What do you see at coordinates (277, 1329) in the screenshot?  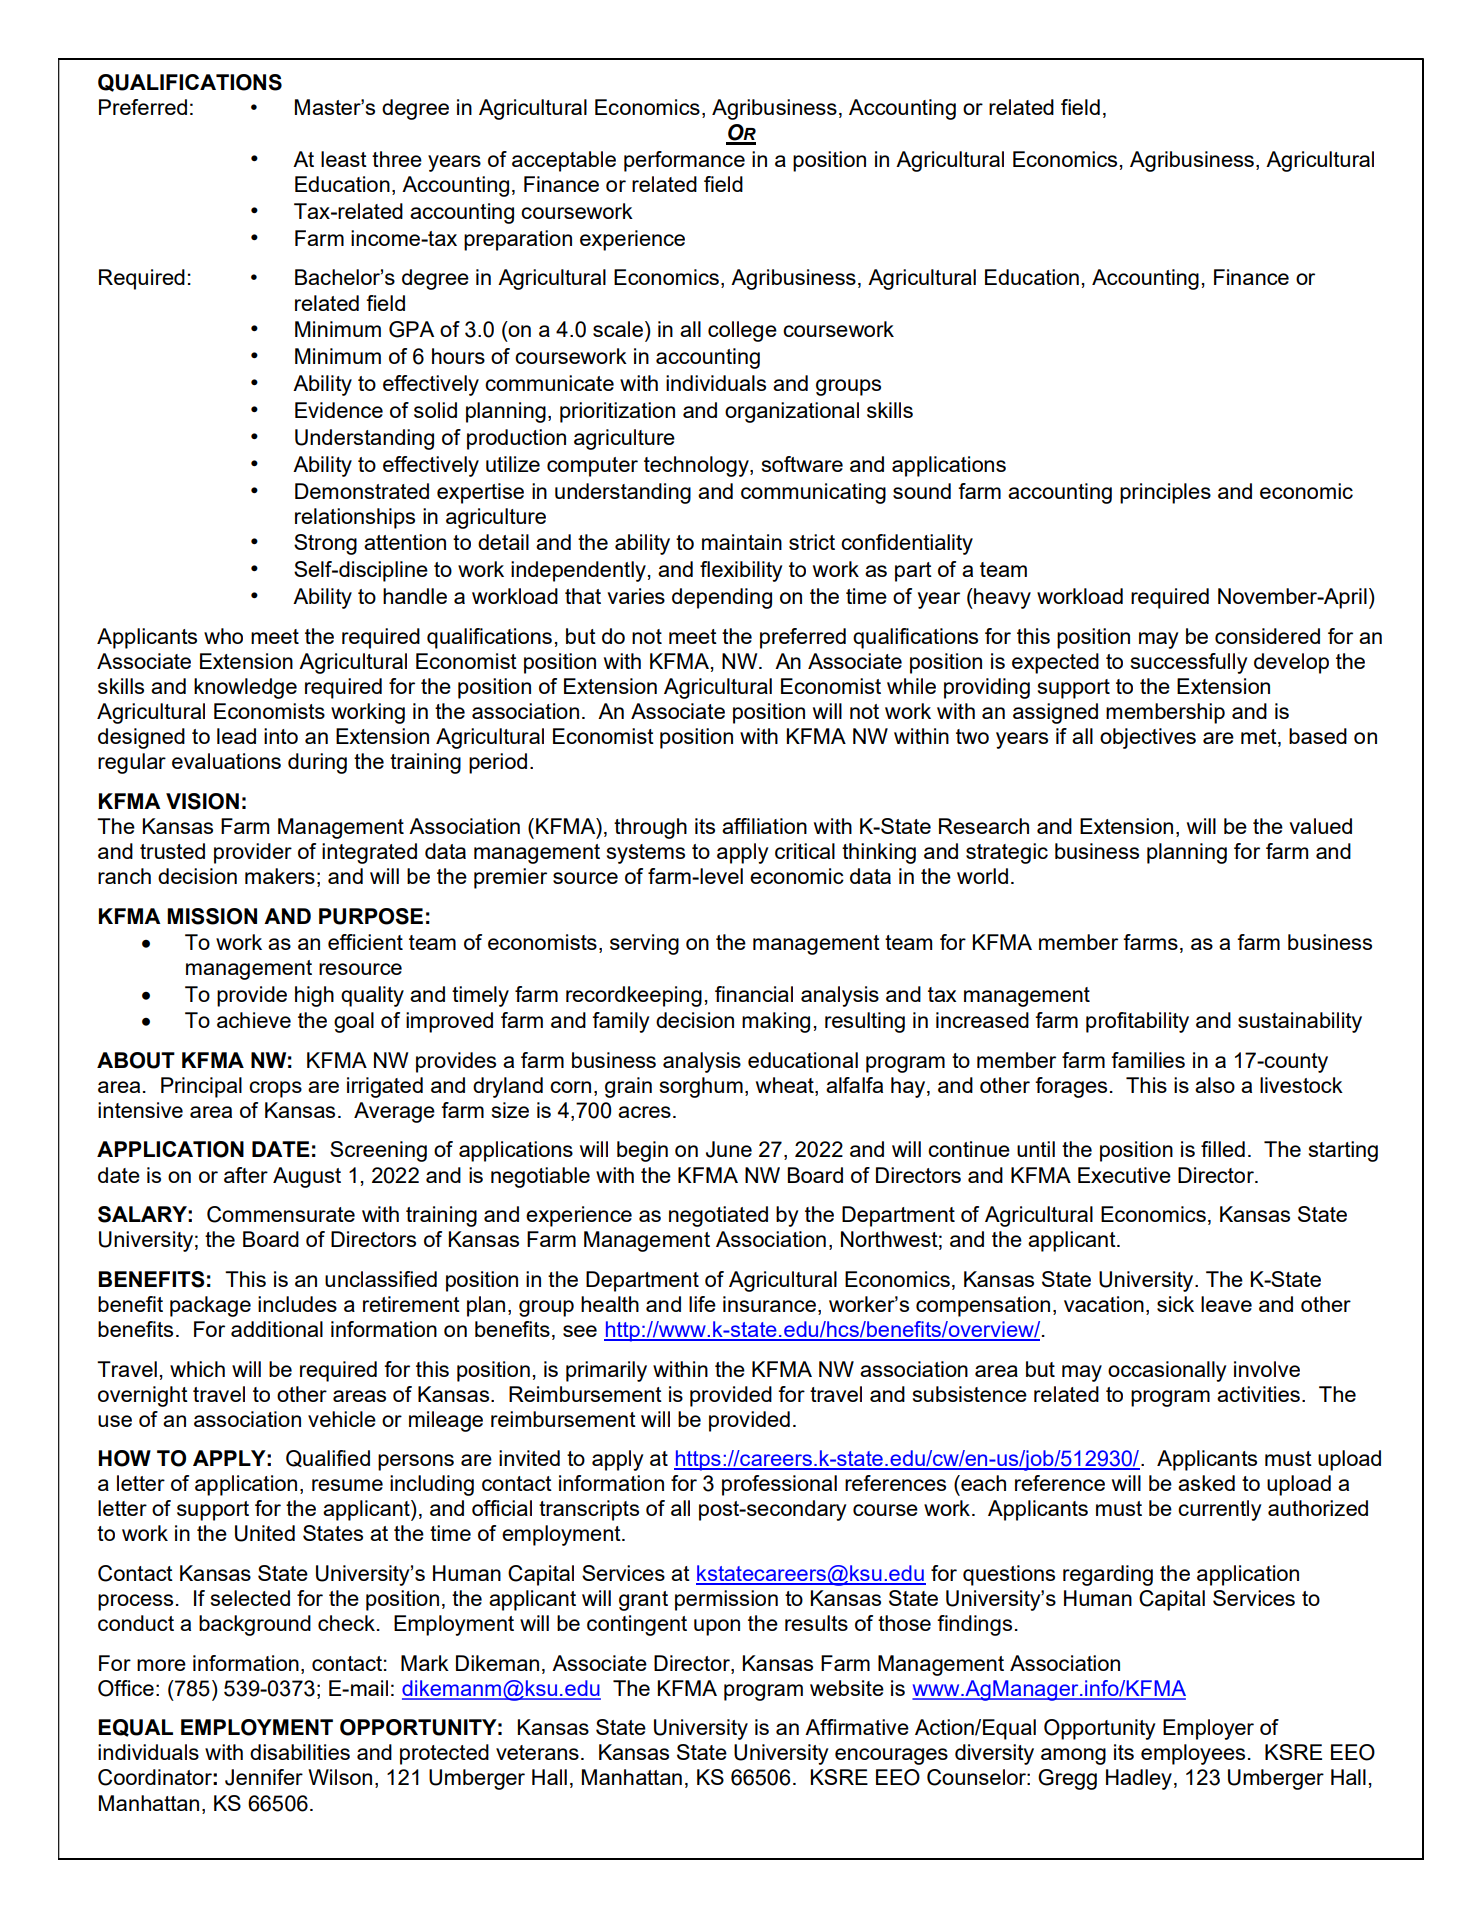 I see `additional` at bounding box center [277, 1329].
